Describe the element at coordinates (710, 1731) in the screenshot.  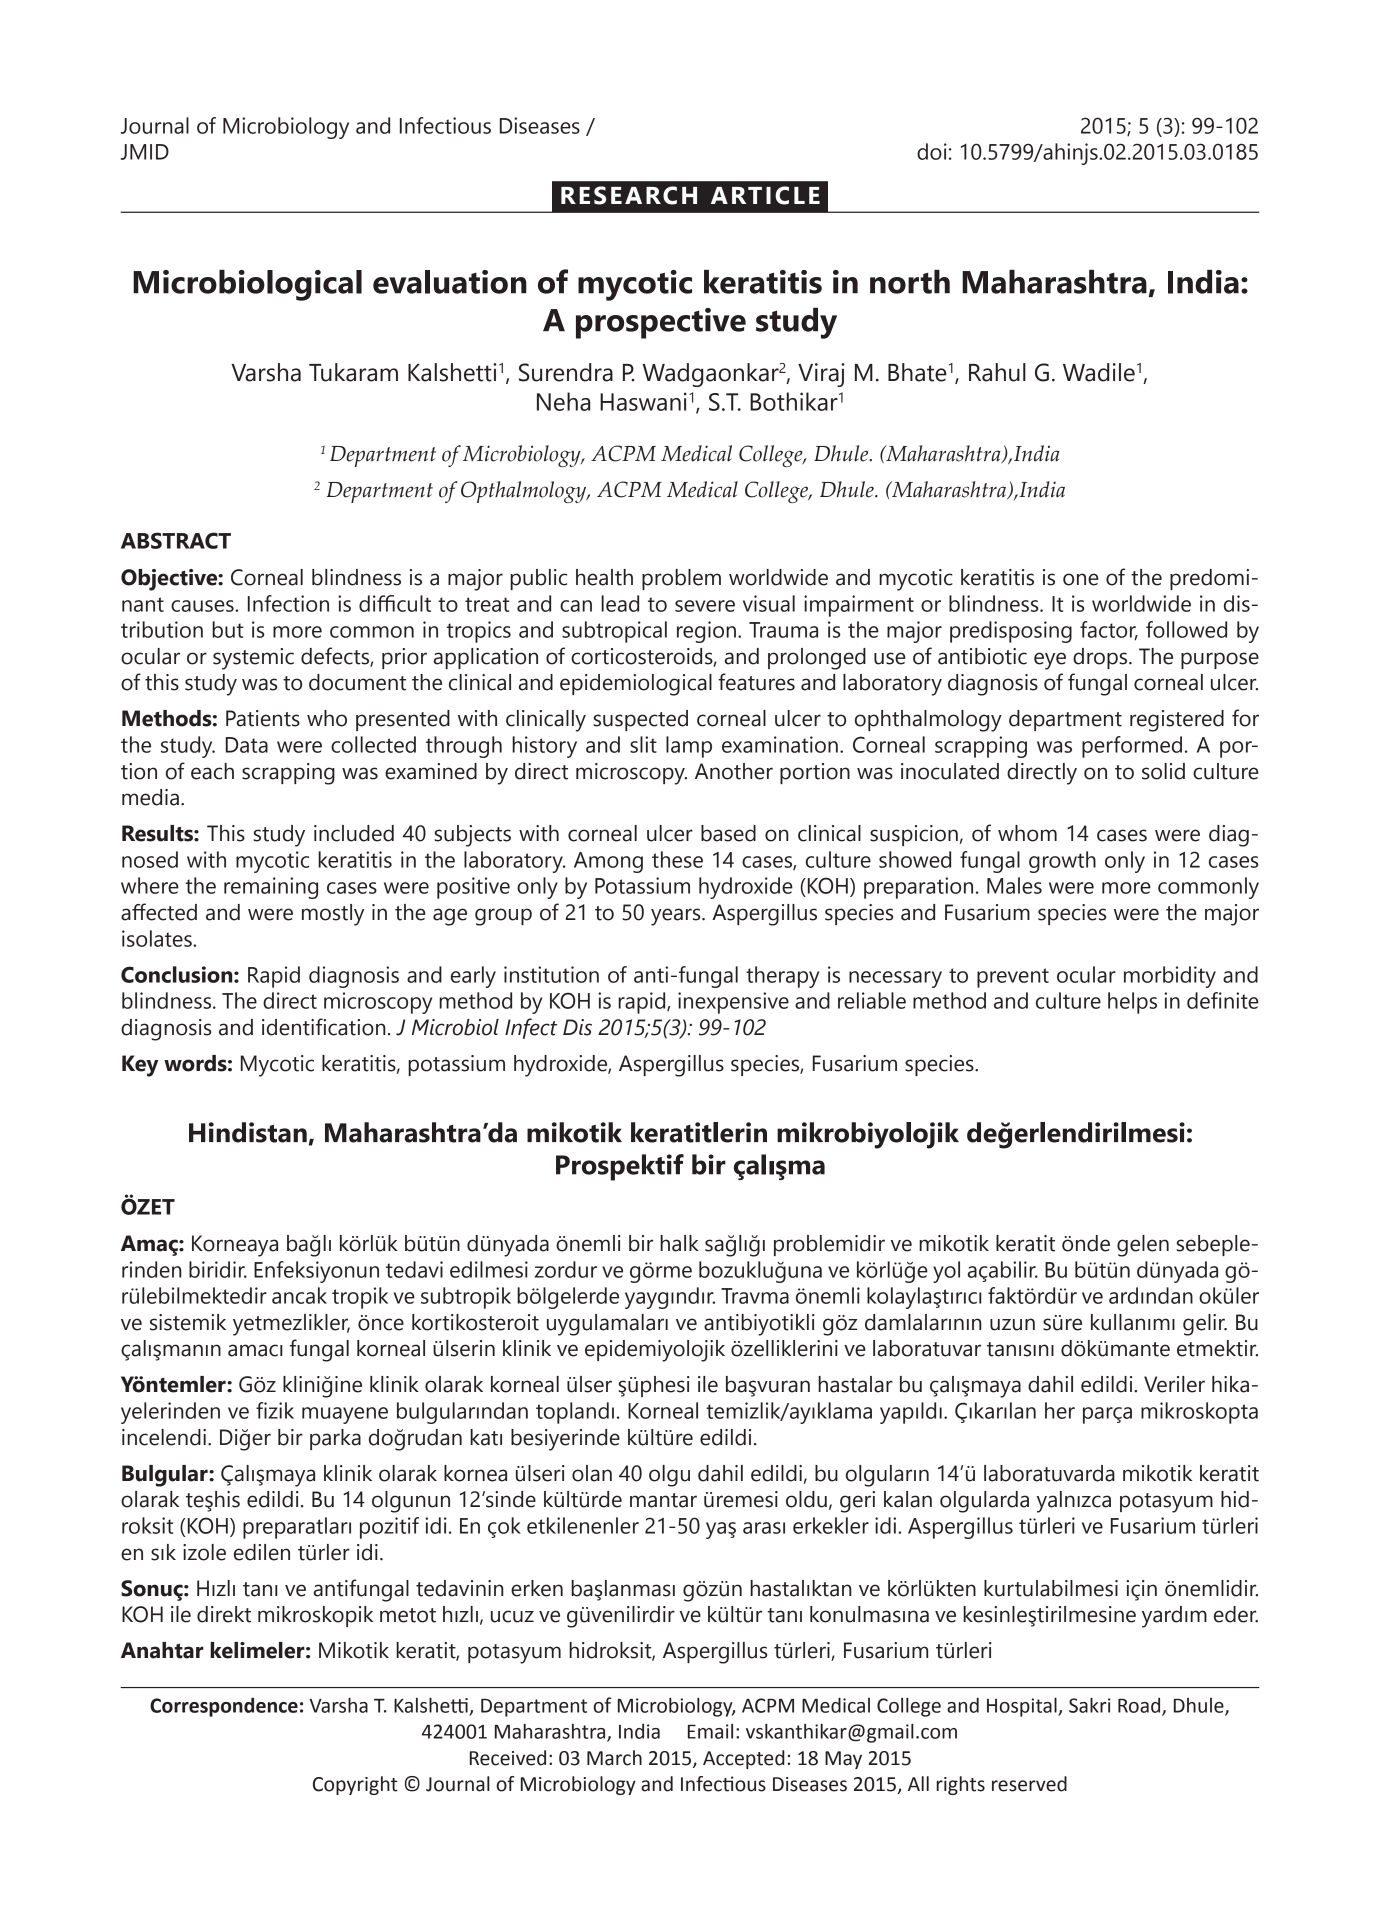
I see `Email` at that location.
